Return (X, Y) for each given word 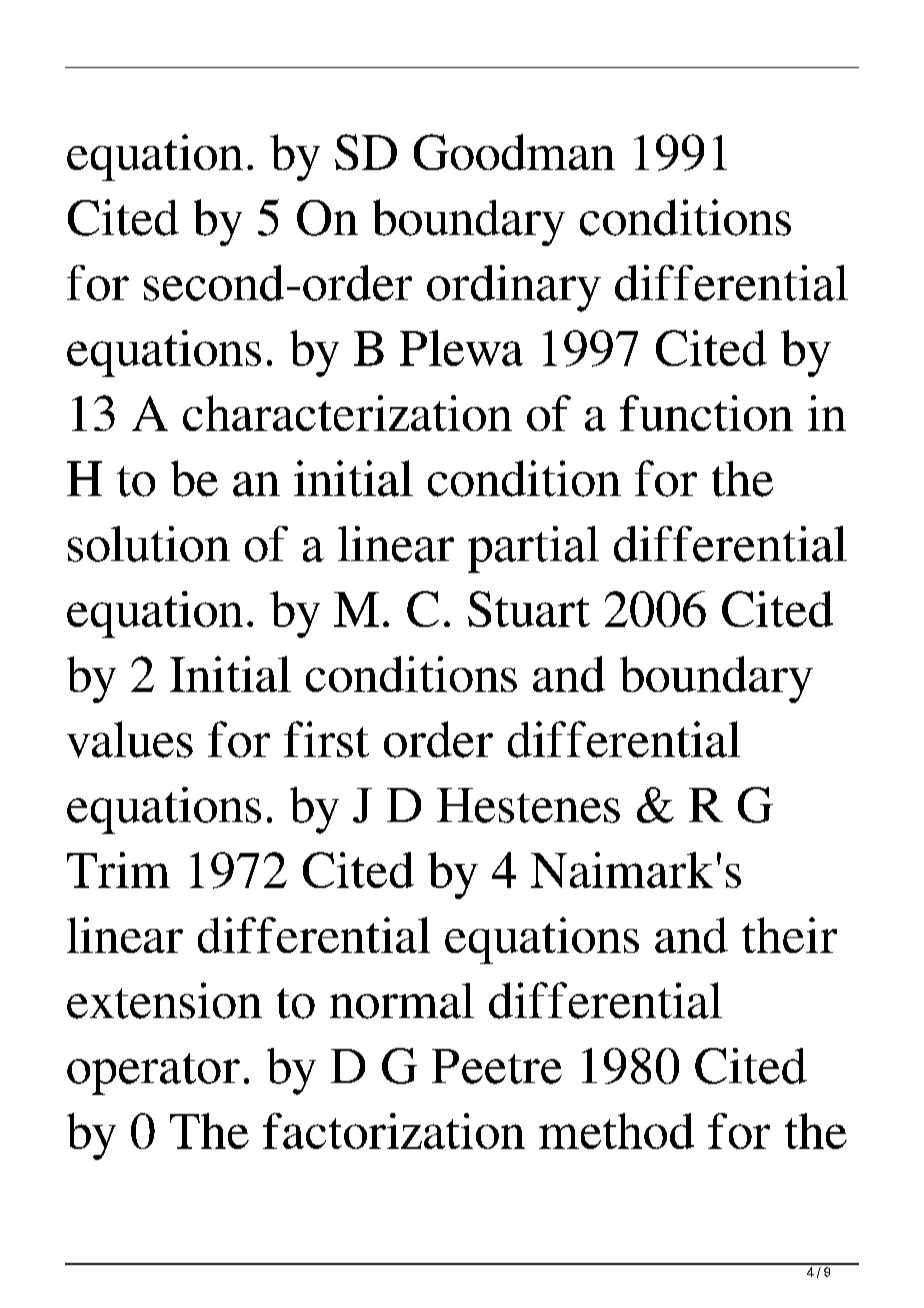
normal (402, 1001)
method (616, 1131)
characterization (347, 413)
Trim (118, 870)
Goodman (514, 152)
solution (149, 544)
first (326, 739)
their (789, 935)
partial (533, 549)
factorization (394, 1131)
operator (153, 1074)
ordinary (514, 288)
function (706, 413)
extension (164, 1000)
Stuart (529, 609)
